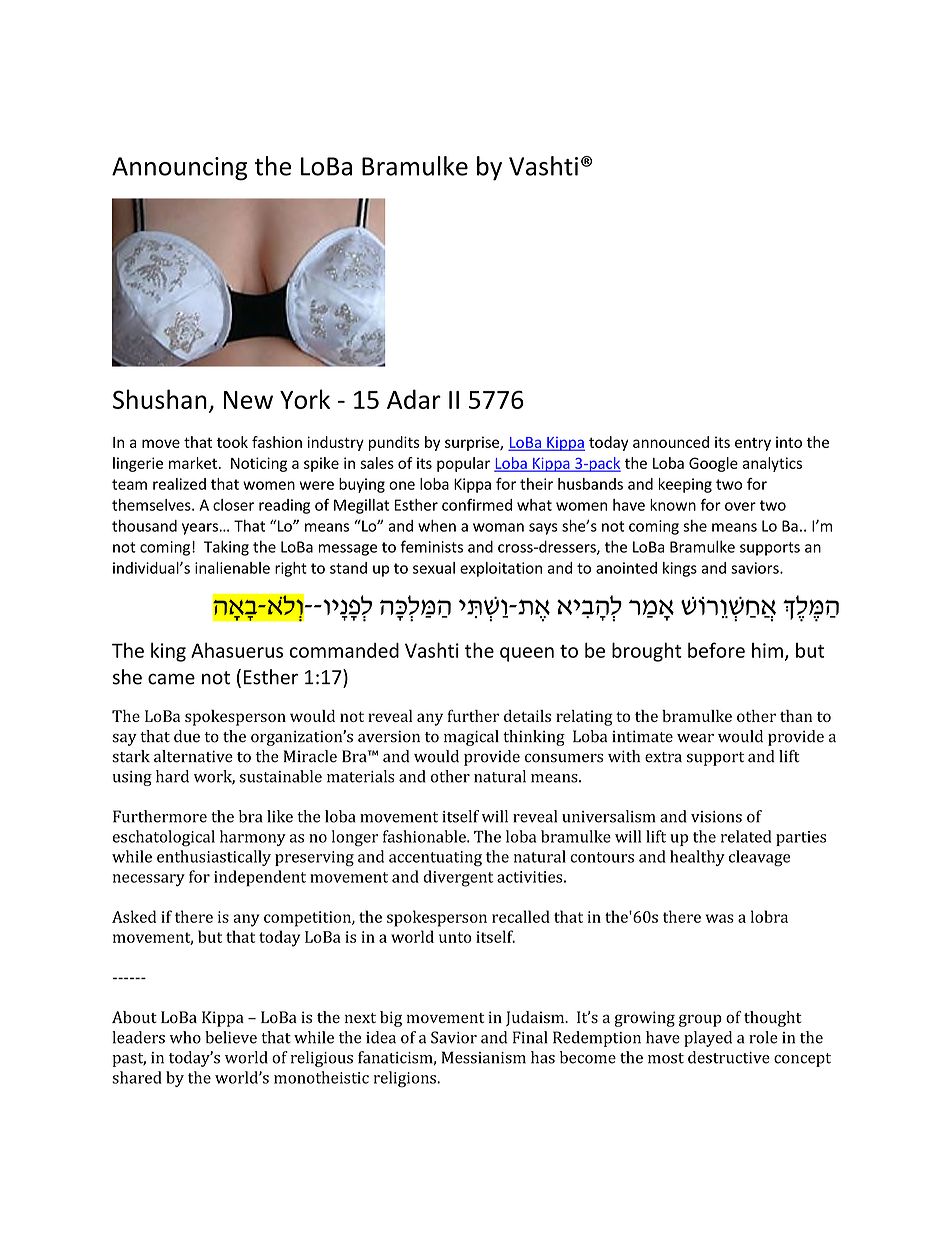  I want to click on accentuating, so click(435, 859).
